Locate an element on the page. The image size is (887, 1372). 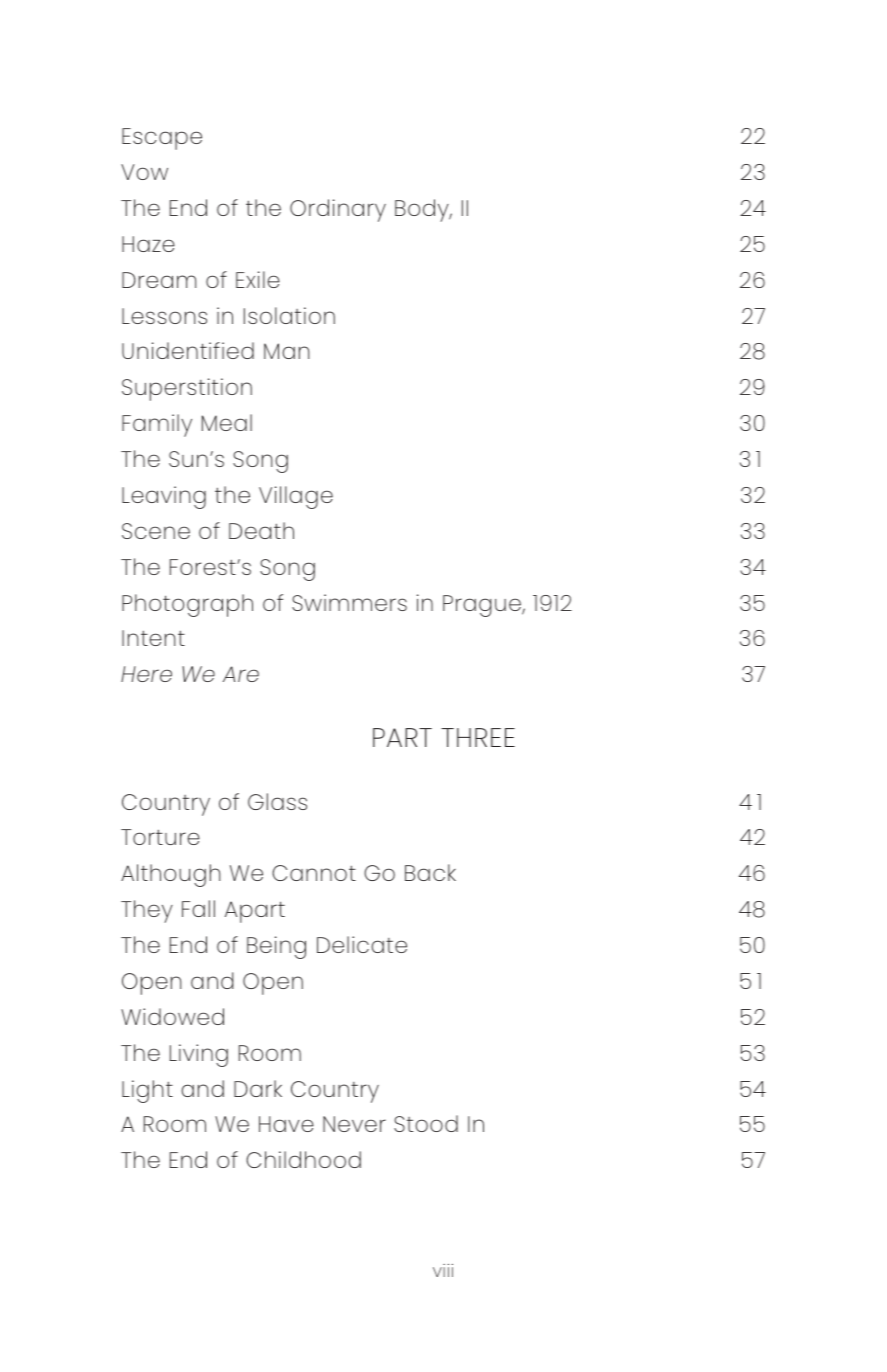
Prague is located at coordinates (483, 606).
